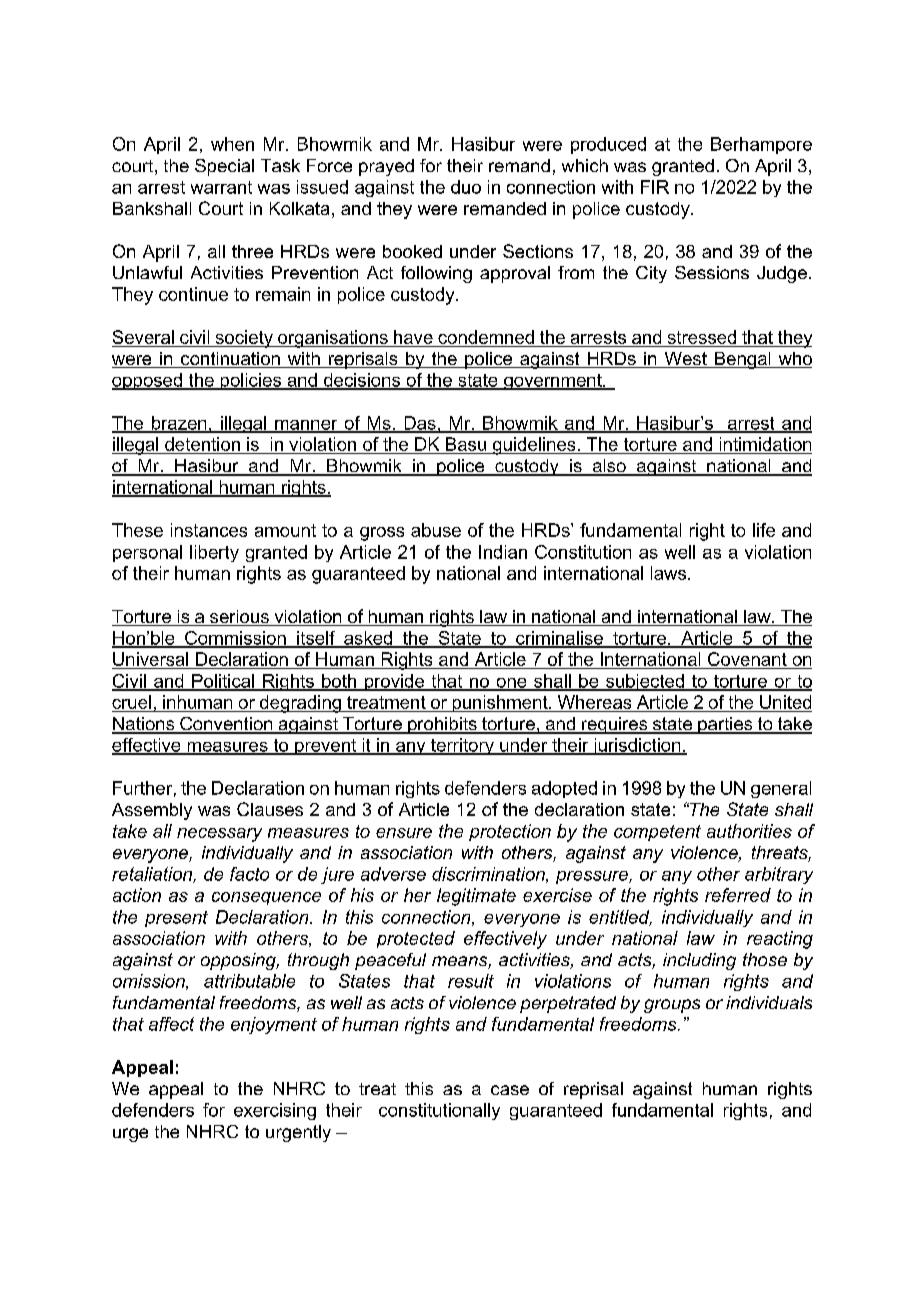  I want to click on authorities, so click(749, 831).
